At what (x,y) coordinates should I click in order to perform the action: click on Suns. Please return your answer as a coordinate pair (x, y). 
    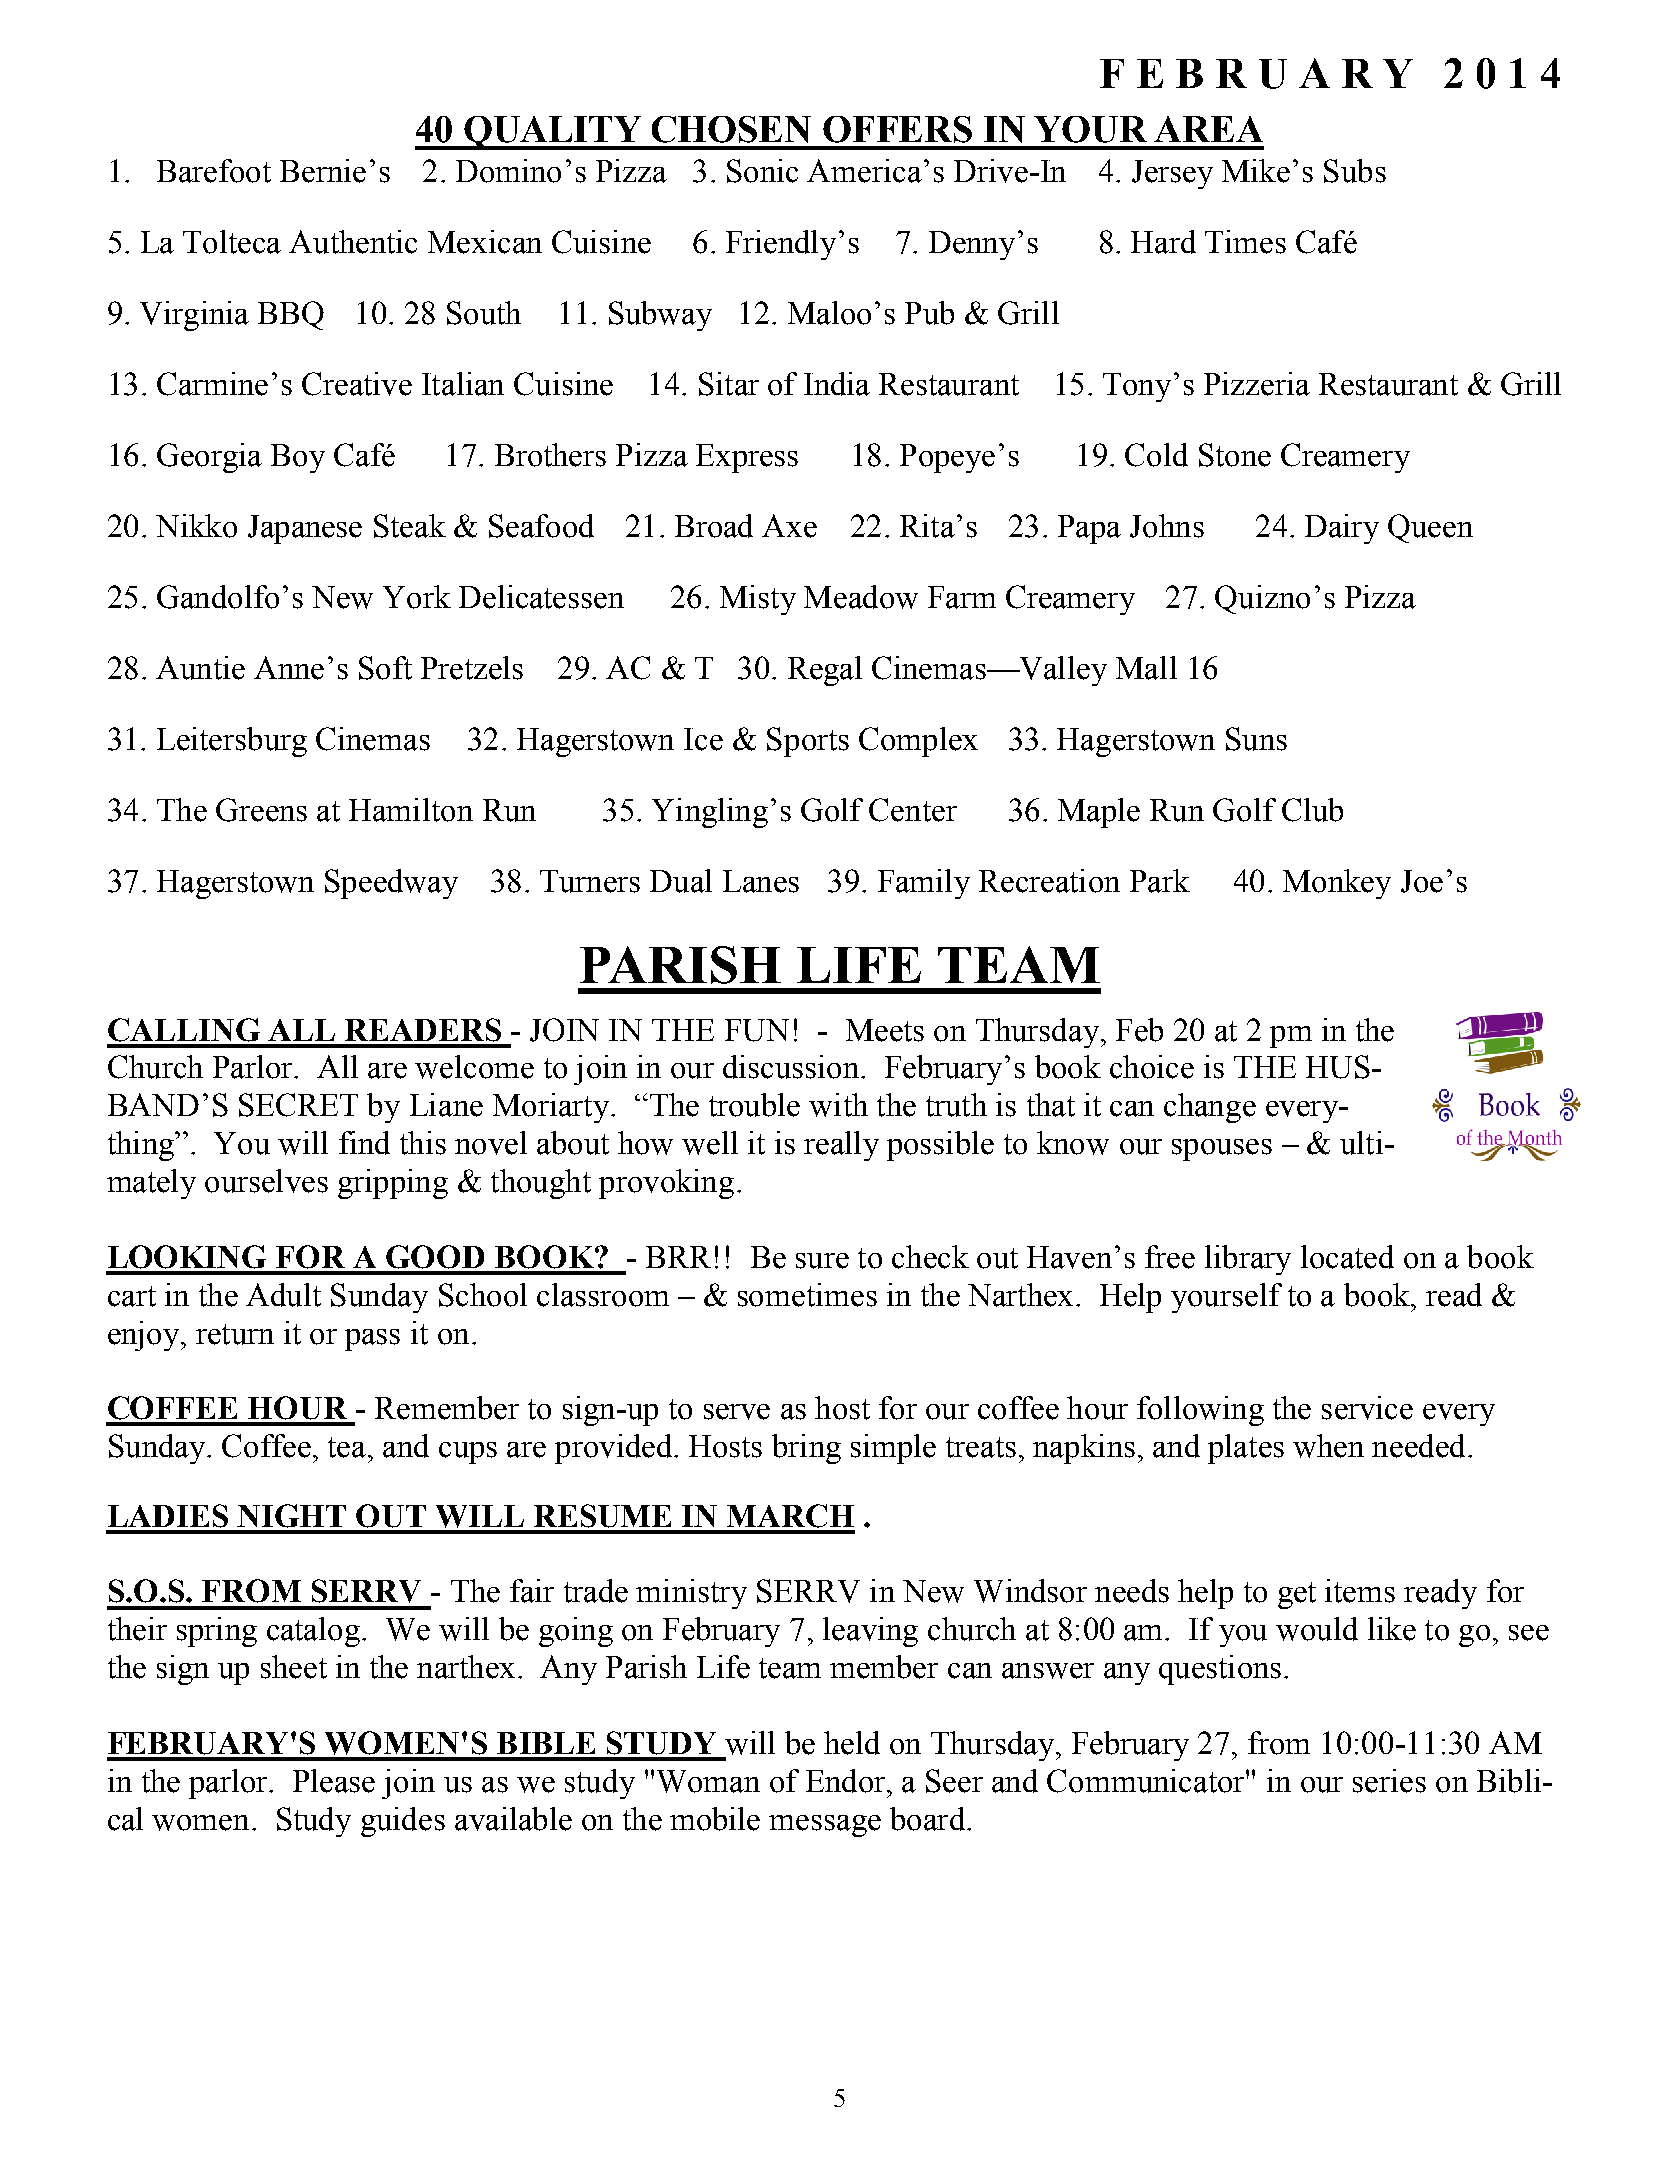
    Looking at the image, I should click on (1256, 739).
